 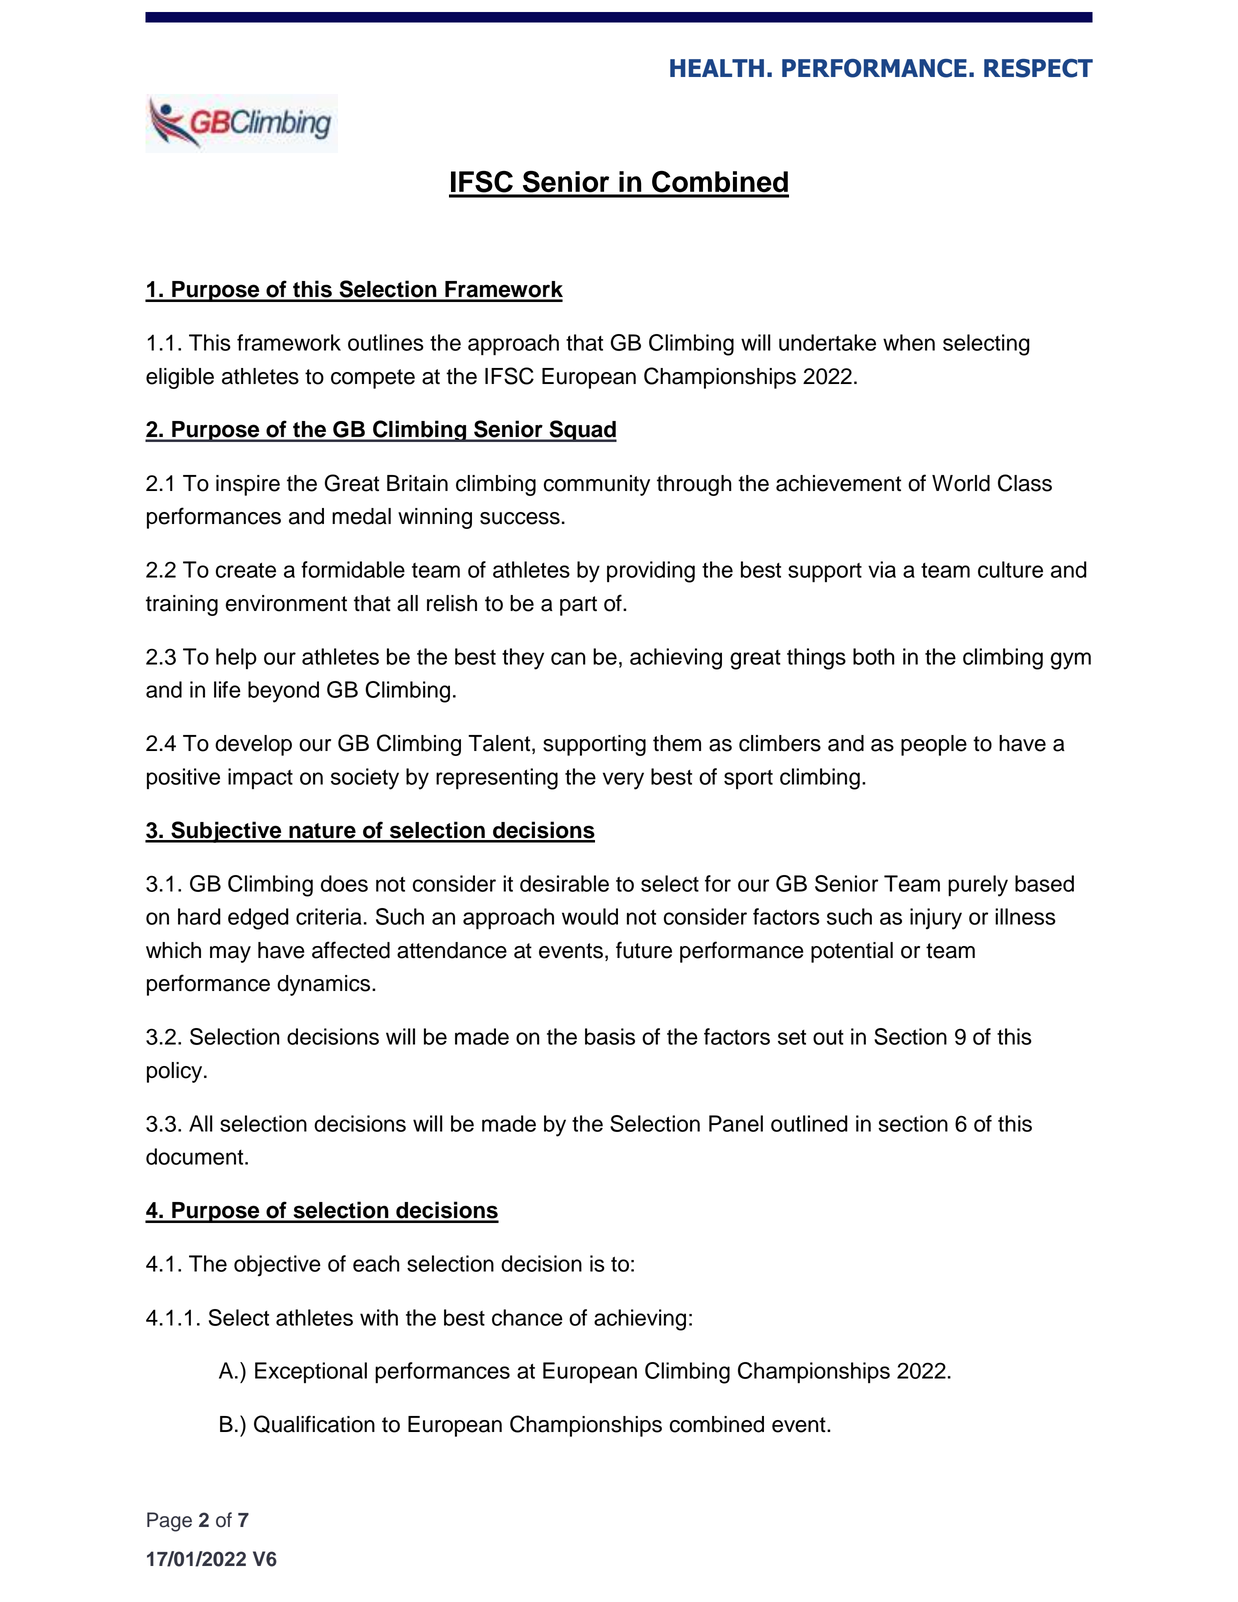 What do you see at coordinates (527, 1317) in the screenshot?
I see `chance` at bounding box center [527, 1317].
